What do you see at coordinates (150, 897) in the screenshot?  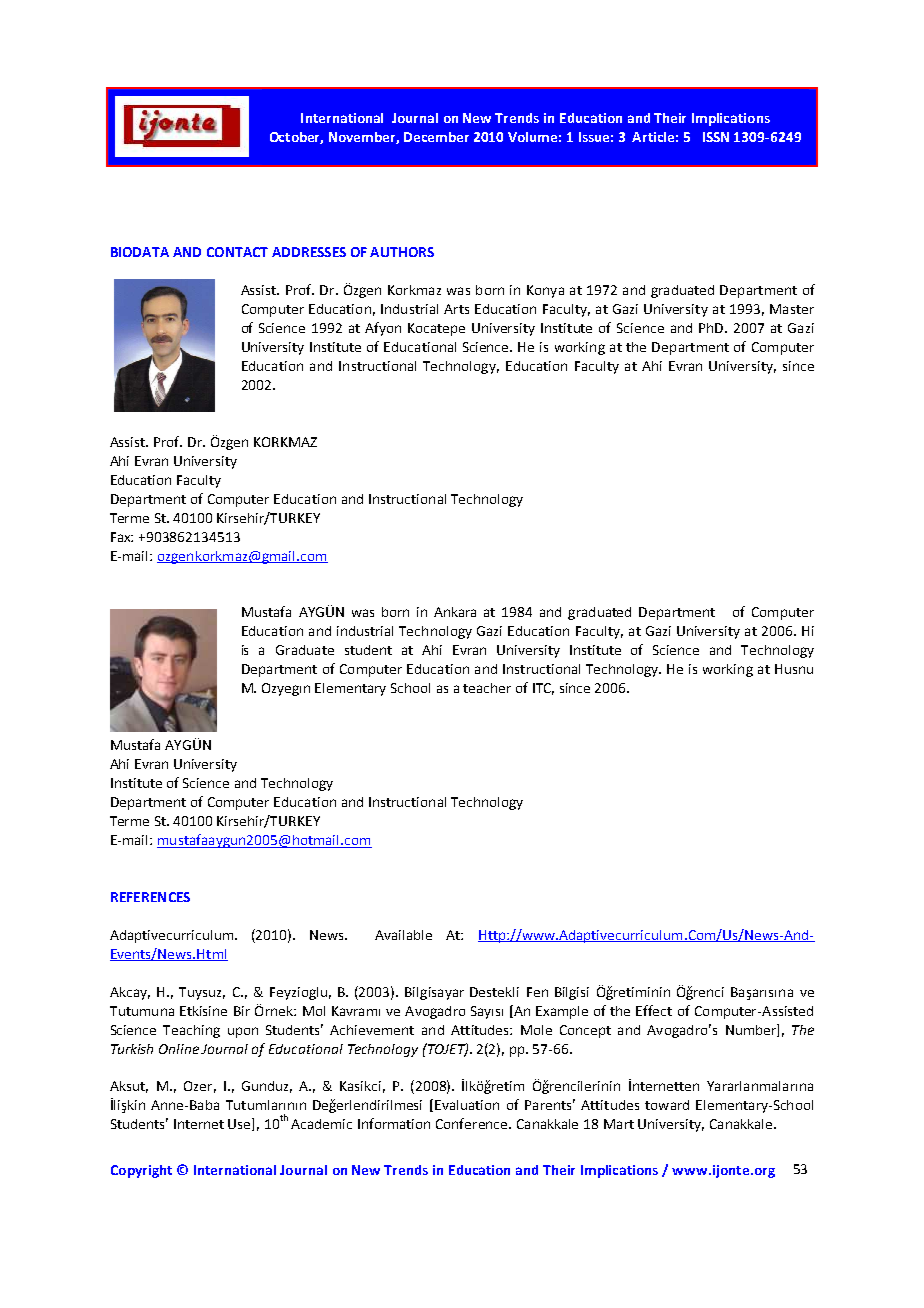 I see `REFERENCES` at bounding box center [150, 897].
